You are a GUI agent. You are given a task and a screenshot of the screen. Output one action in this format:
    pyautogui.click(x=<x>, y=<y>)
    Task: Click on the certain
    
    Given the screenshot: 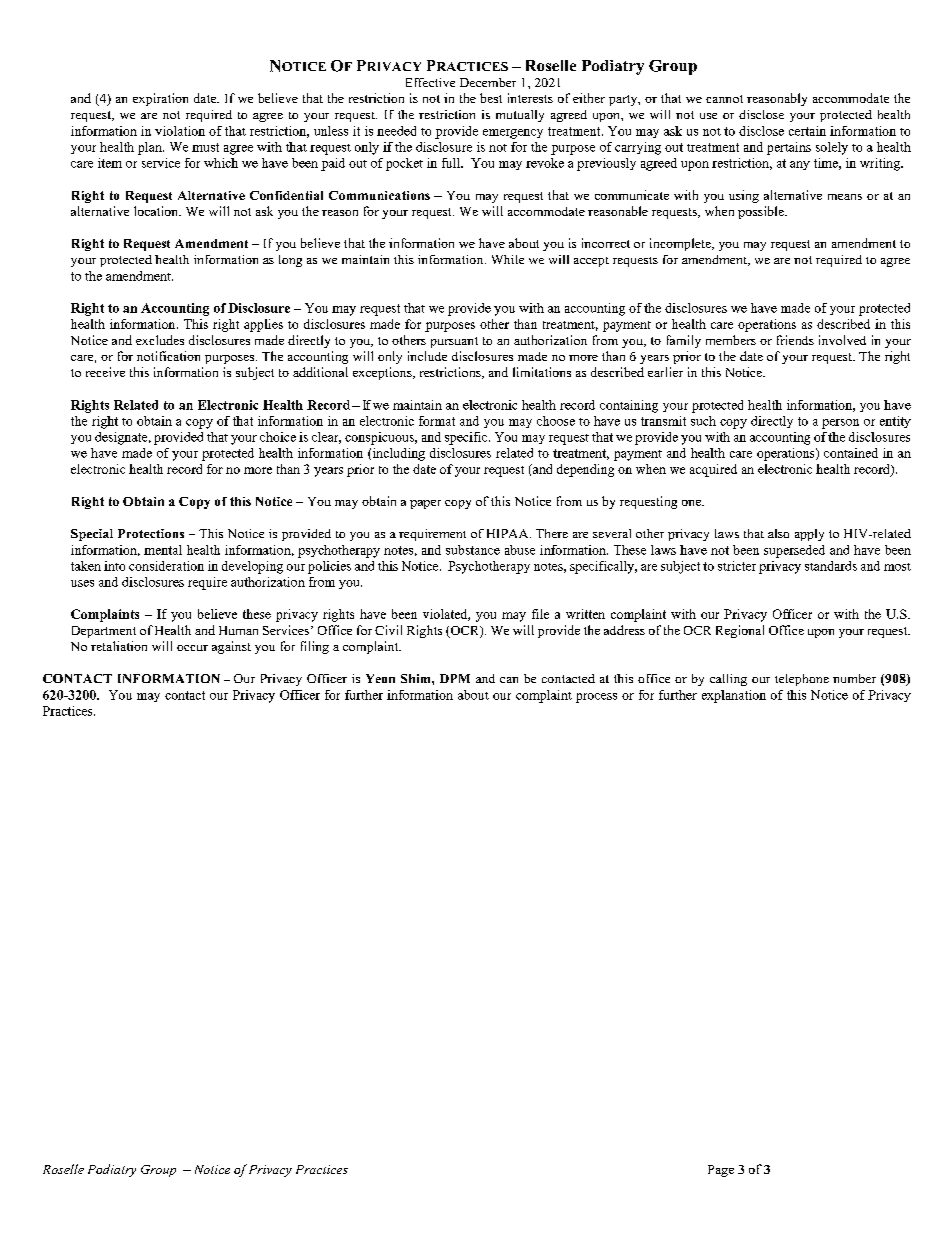 What is the action you would take?
    pyautogui.click(x=807, y=131)
